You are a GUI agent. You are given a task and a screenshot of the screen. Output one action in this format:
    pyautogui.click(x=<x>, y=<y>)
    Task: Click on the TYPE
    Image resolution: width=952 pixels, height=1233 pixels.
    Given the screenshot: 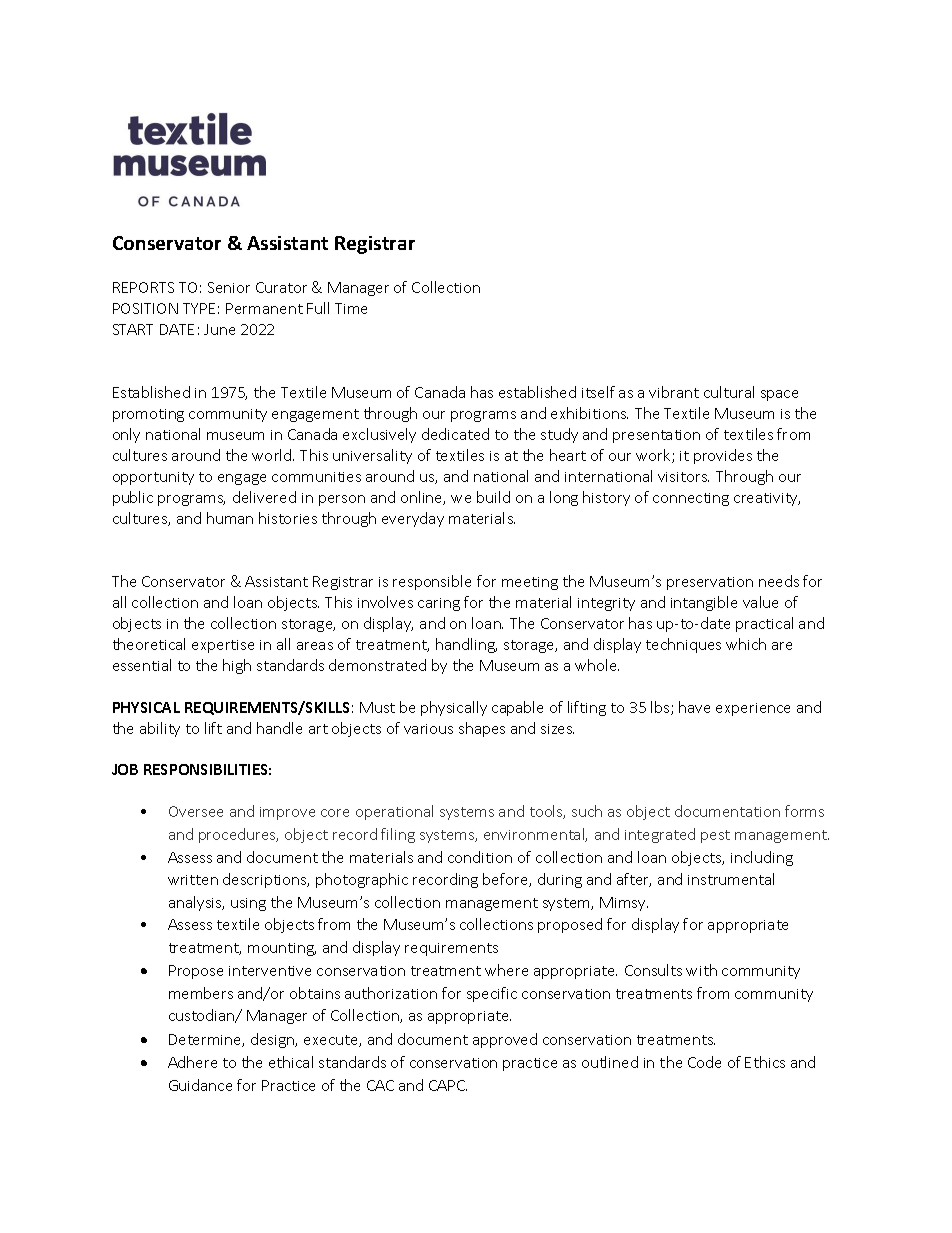 What is the action you would take?
    pyautogui.click(x=199, y=308)
